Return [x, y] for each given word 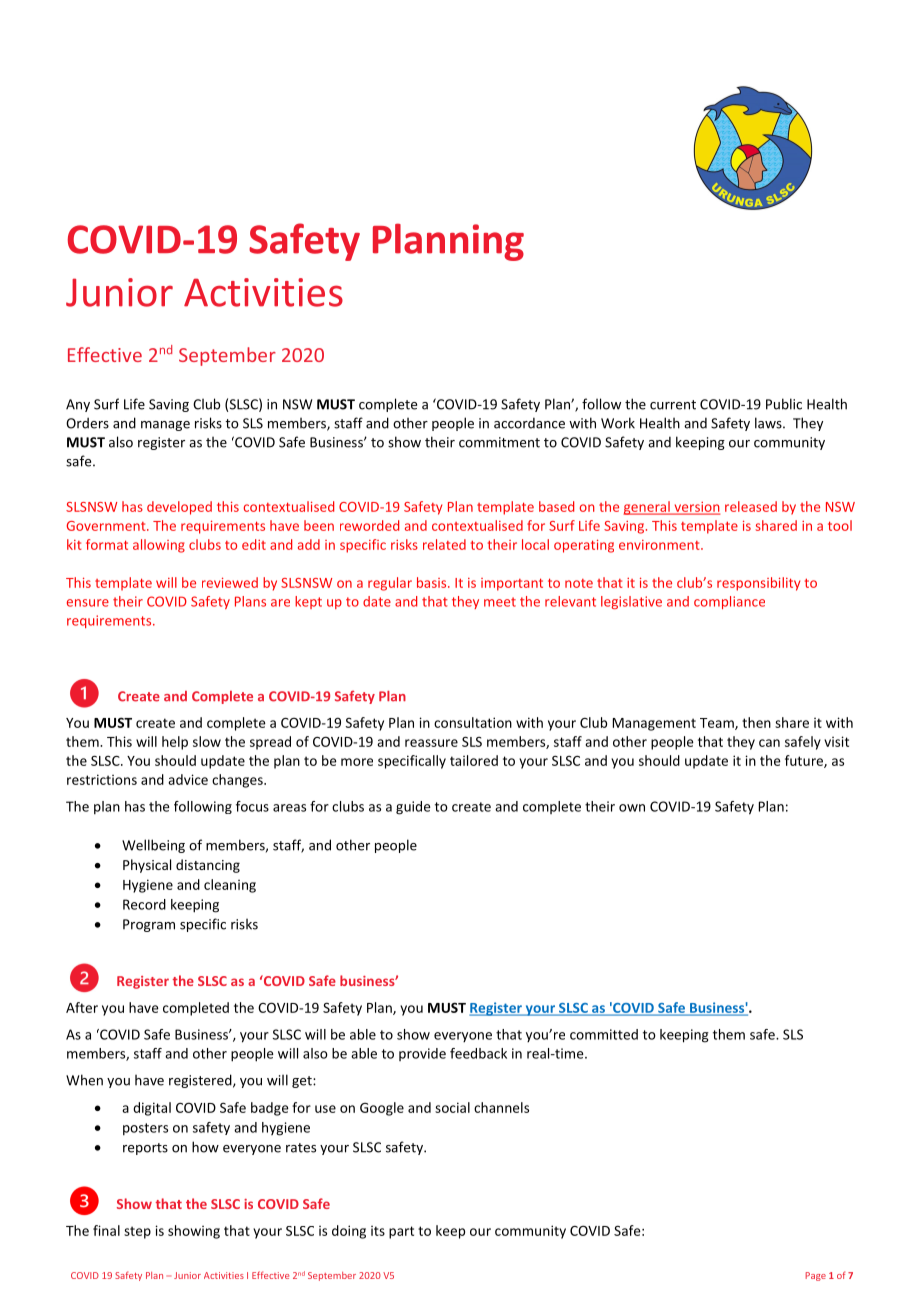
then [756, 722]
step [137, 1232]
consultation [473, 722]
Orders [87, 423]
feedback [478, 1053]
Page [815, 1276]
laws [769, 423]
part [401, 1232]
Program [149, 925]
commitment [499, 442]
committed [604, 1034]
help [175, 743]
